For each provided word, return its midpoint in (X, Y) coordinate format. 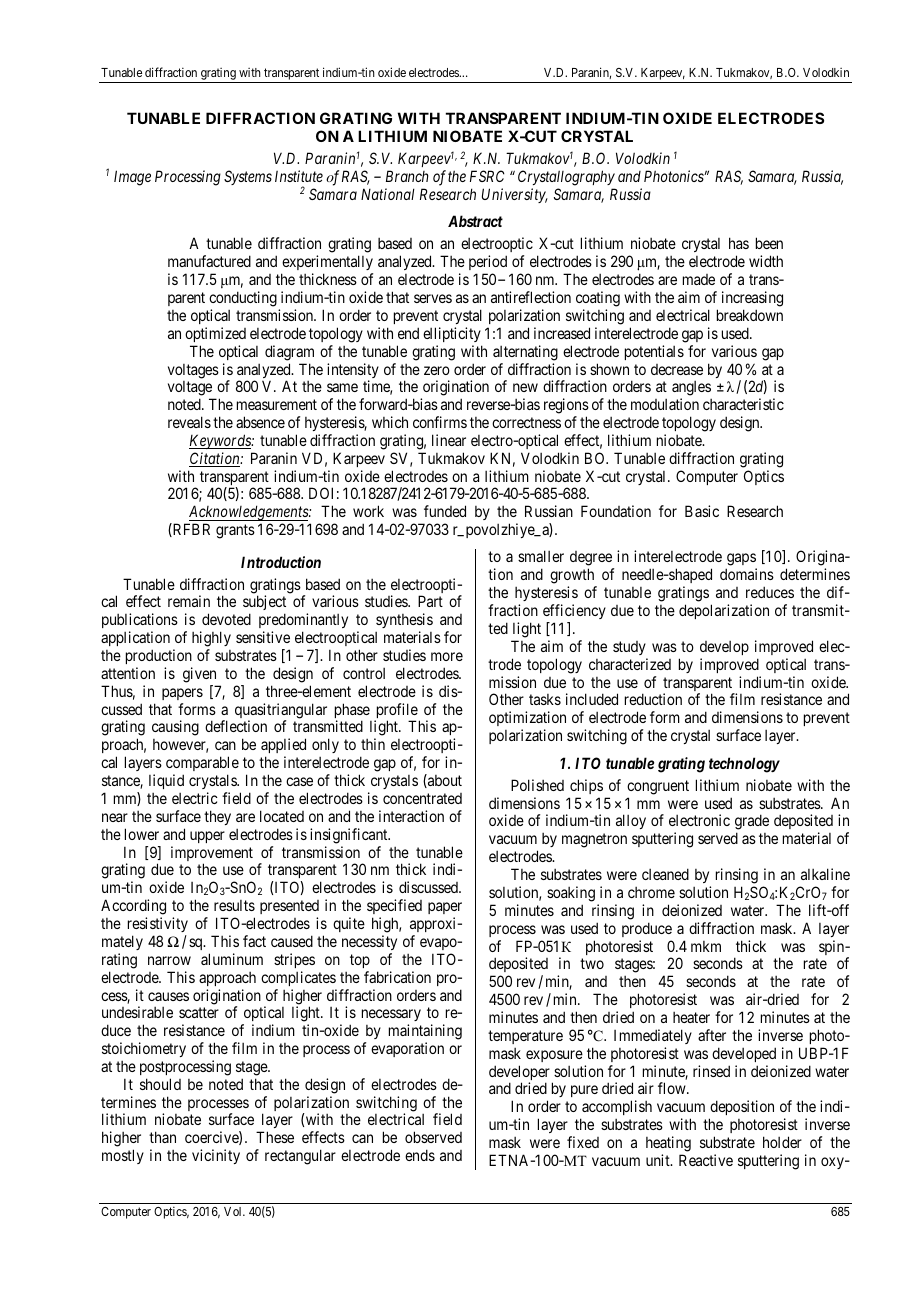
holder (782, 1142)
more (447, 656)
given (199, 675)
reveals (189, 422)
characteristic (743, 404)
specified (394, 906)
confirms (440, 422)
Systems (248, 177)
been (769, 243)
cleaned (665, 874)
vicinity (216, 1156)
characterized (630, 664)
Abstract (475, 221)
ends (420, 1155)
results (234, 905)
